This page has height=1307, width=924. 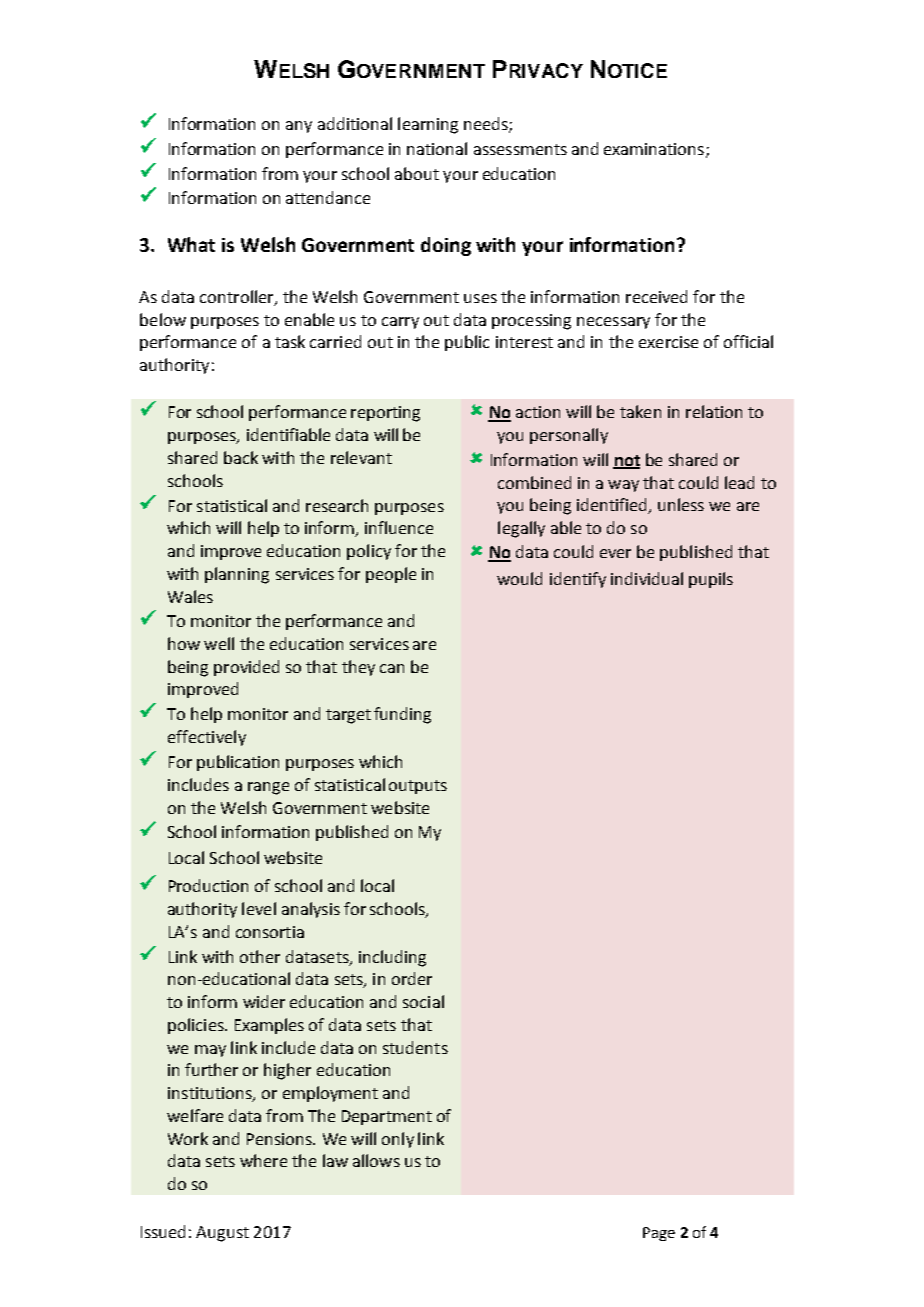 I want to click on range, so click(x=268, y=788).
